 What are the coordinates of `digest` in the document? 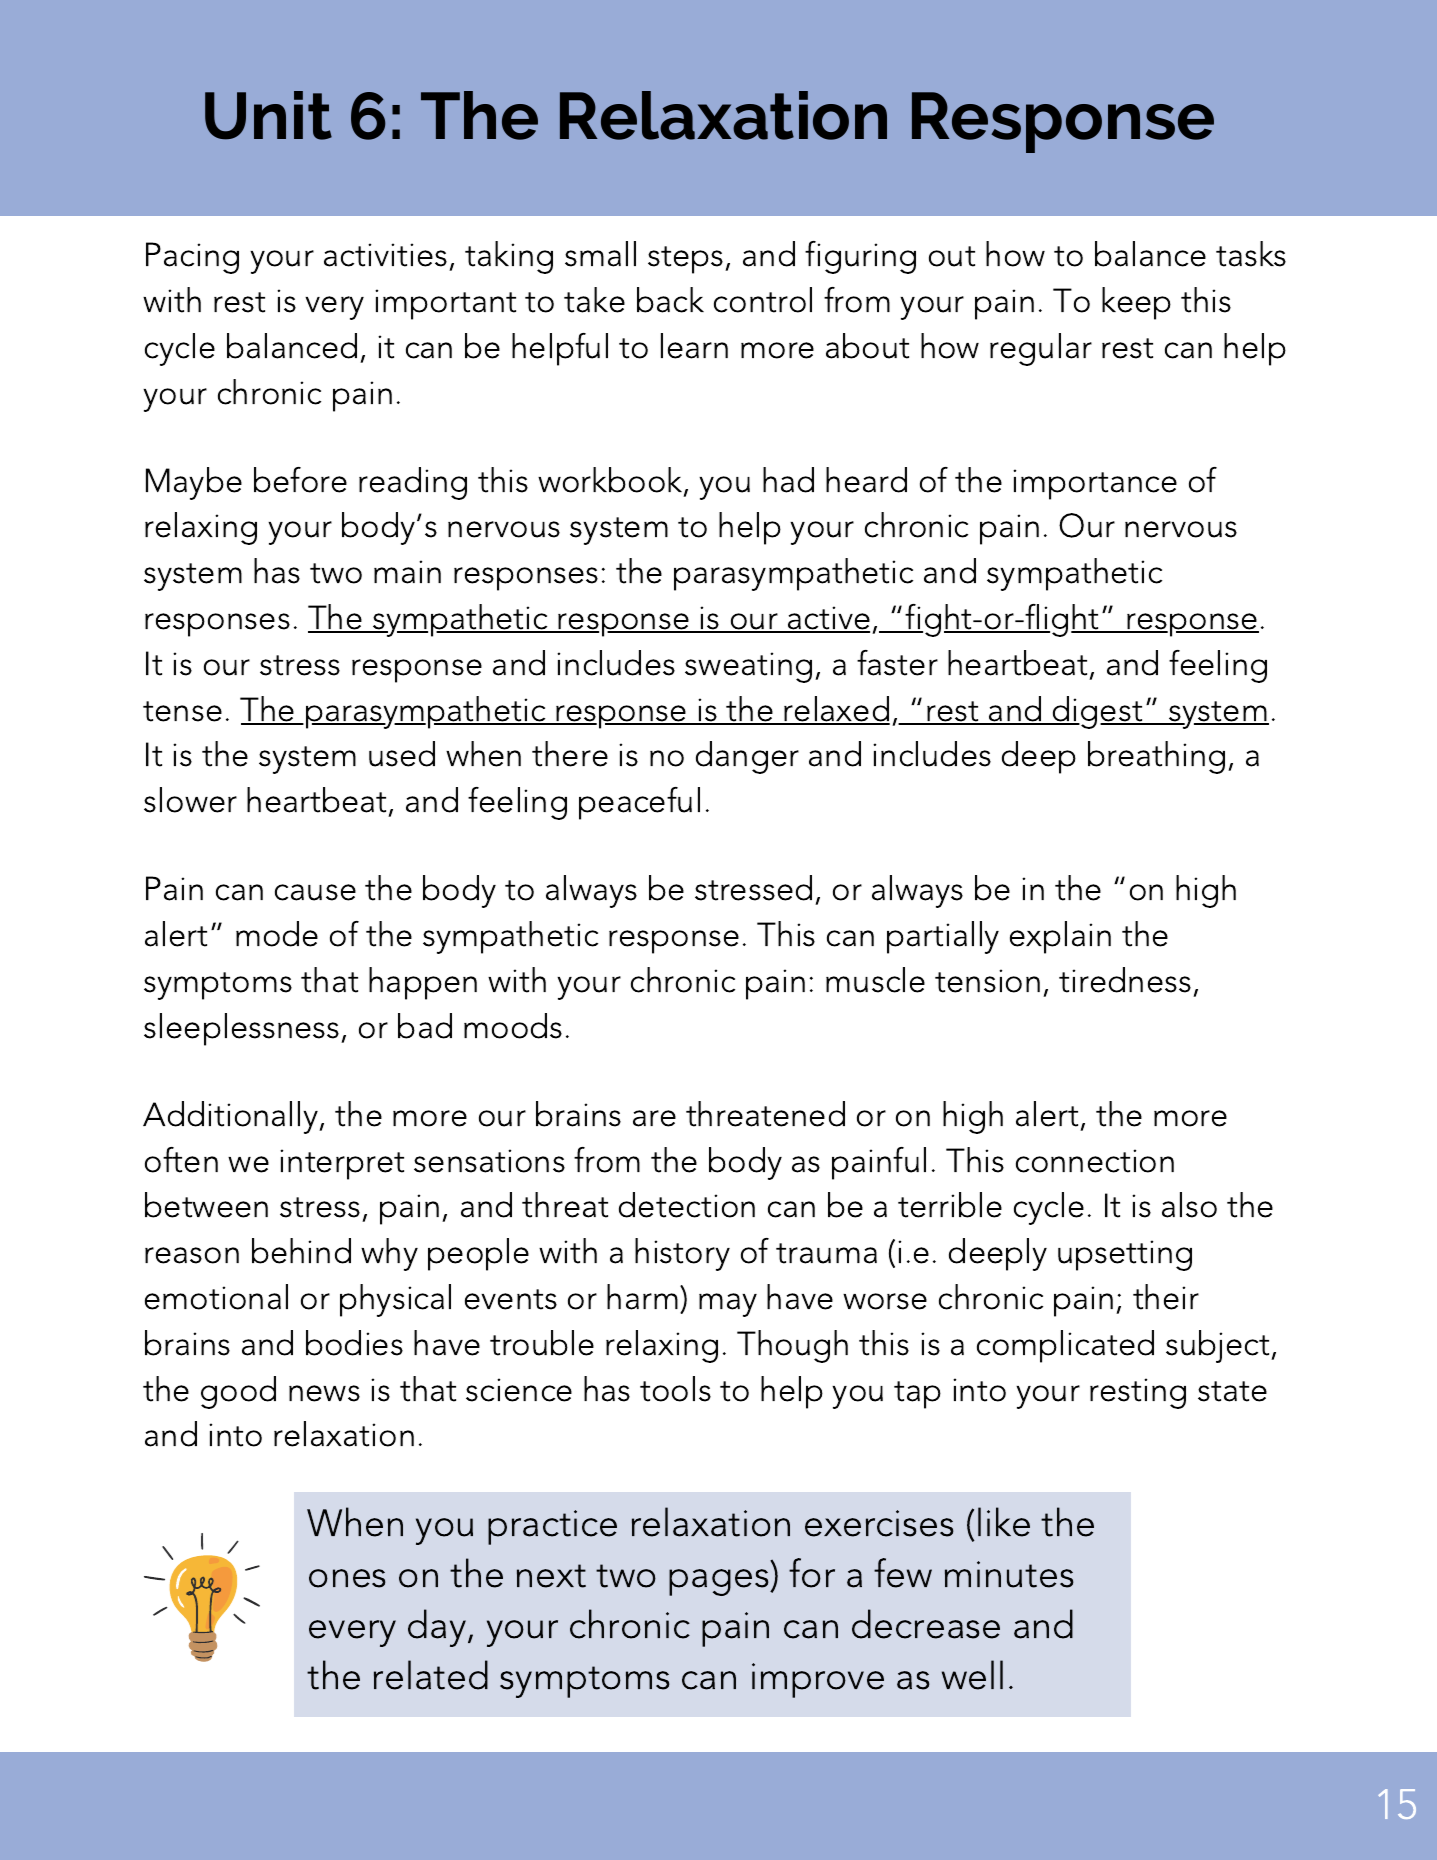 It's located at (1098, 712).
